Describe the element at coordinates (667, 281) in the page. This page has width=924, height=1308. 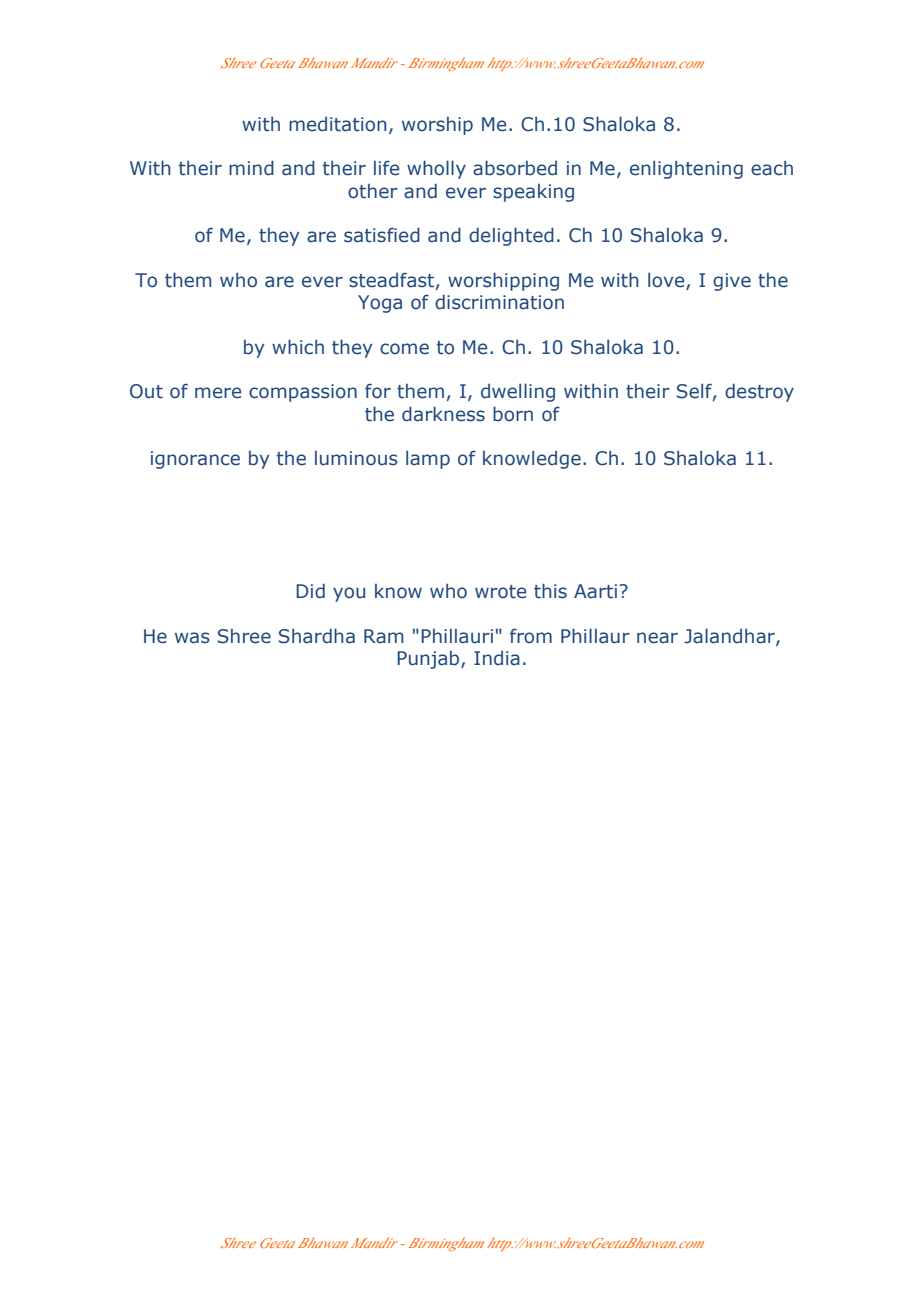
I see `love` at that location.
